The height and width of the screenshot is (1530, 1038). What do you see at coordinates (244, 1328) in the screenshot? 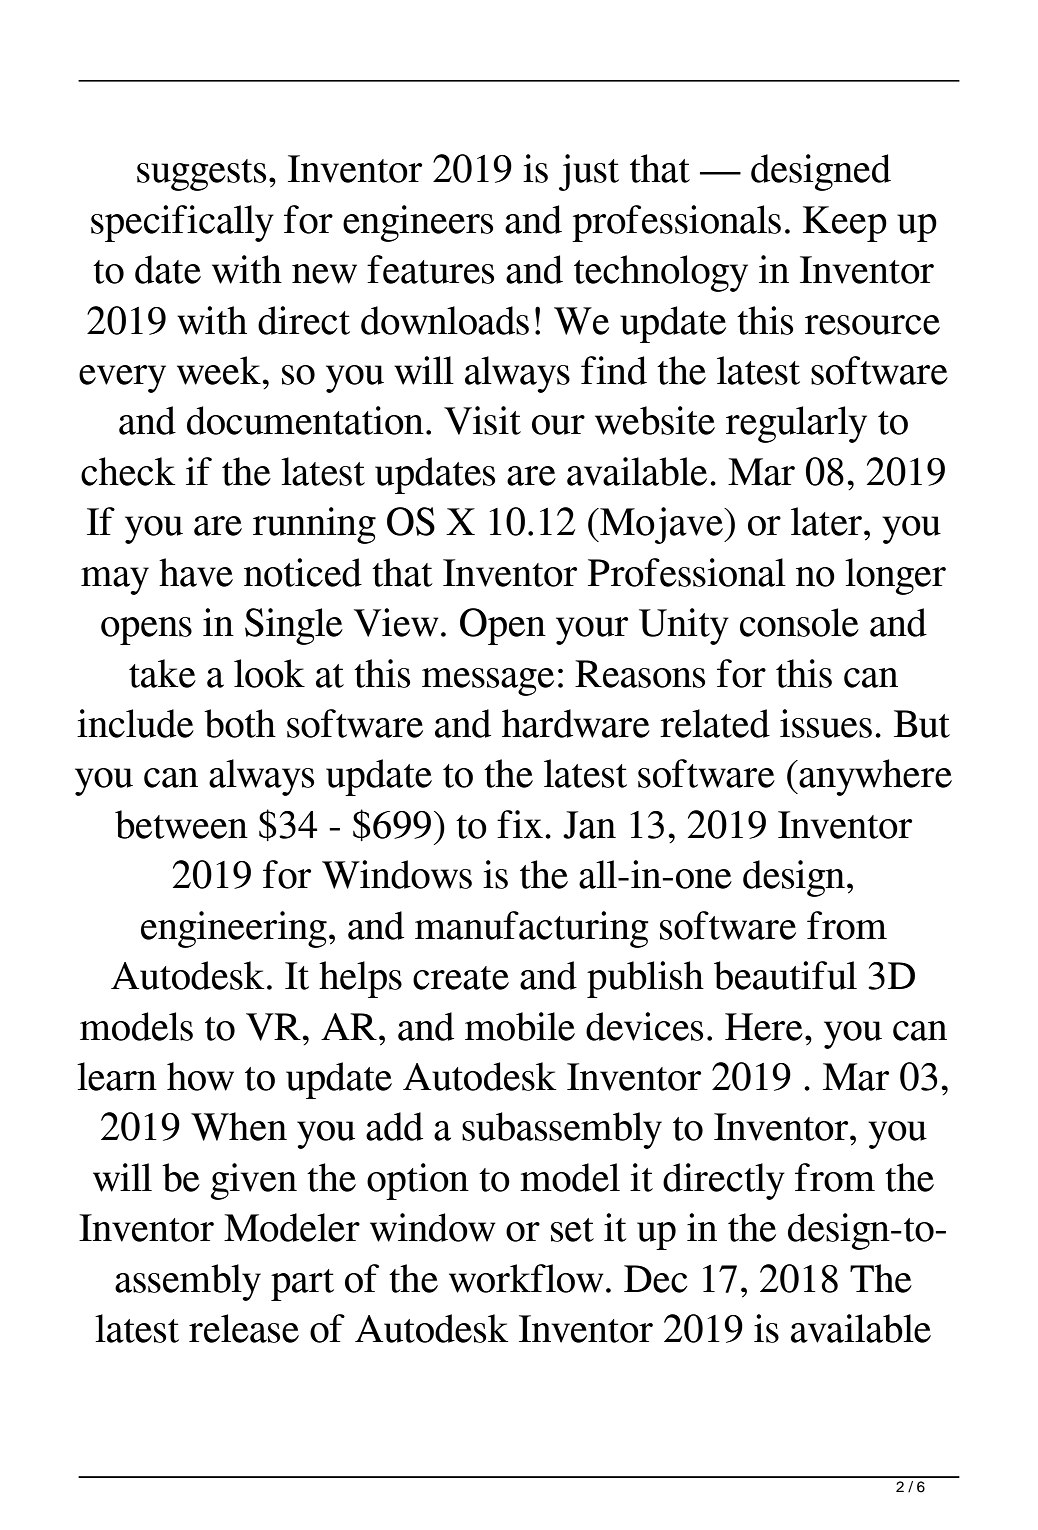
I see `release` at bounding box center [244, 1328].
